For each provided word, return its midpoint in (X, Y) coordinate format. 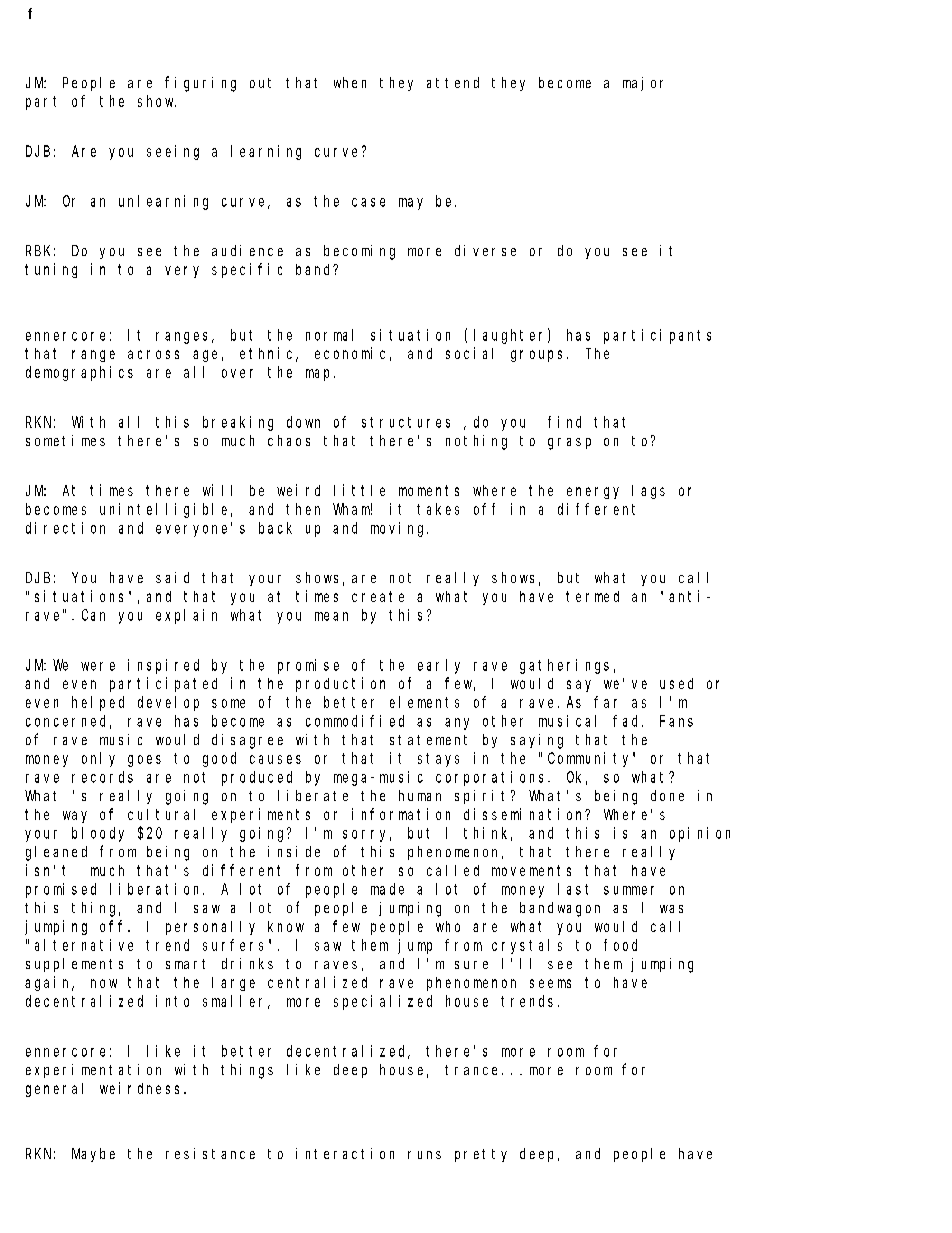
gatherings (564, 666)
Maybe (93, 1155)
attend (453, 82)
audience (247, 250)
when (350, 82)
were (98, 666)
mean (331, 616)
